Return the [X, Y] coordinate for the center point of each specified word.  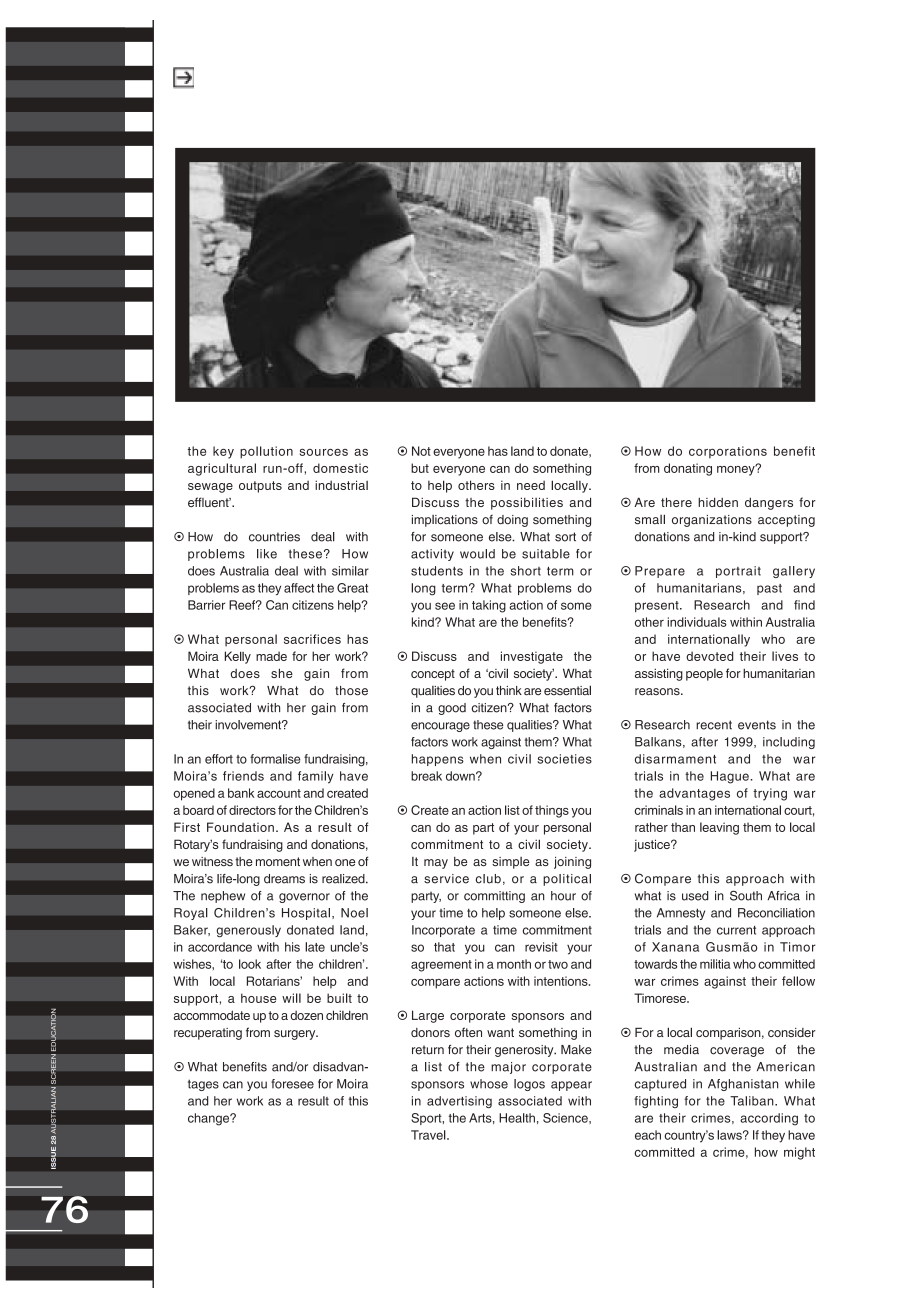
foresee [292, 1084]
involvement [249, 725]
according [769, 1119]
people [704, 675]
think [509, 690]
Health [517, 1118]
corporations [728, 452]
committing [494, 897]
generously [249, 931]
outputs [260, 487]
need [531, 485]
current [736, 930]
